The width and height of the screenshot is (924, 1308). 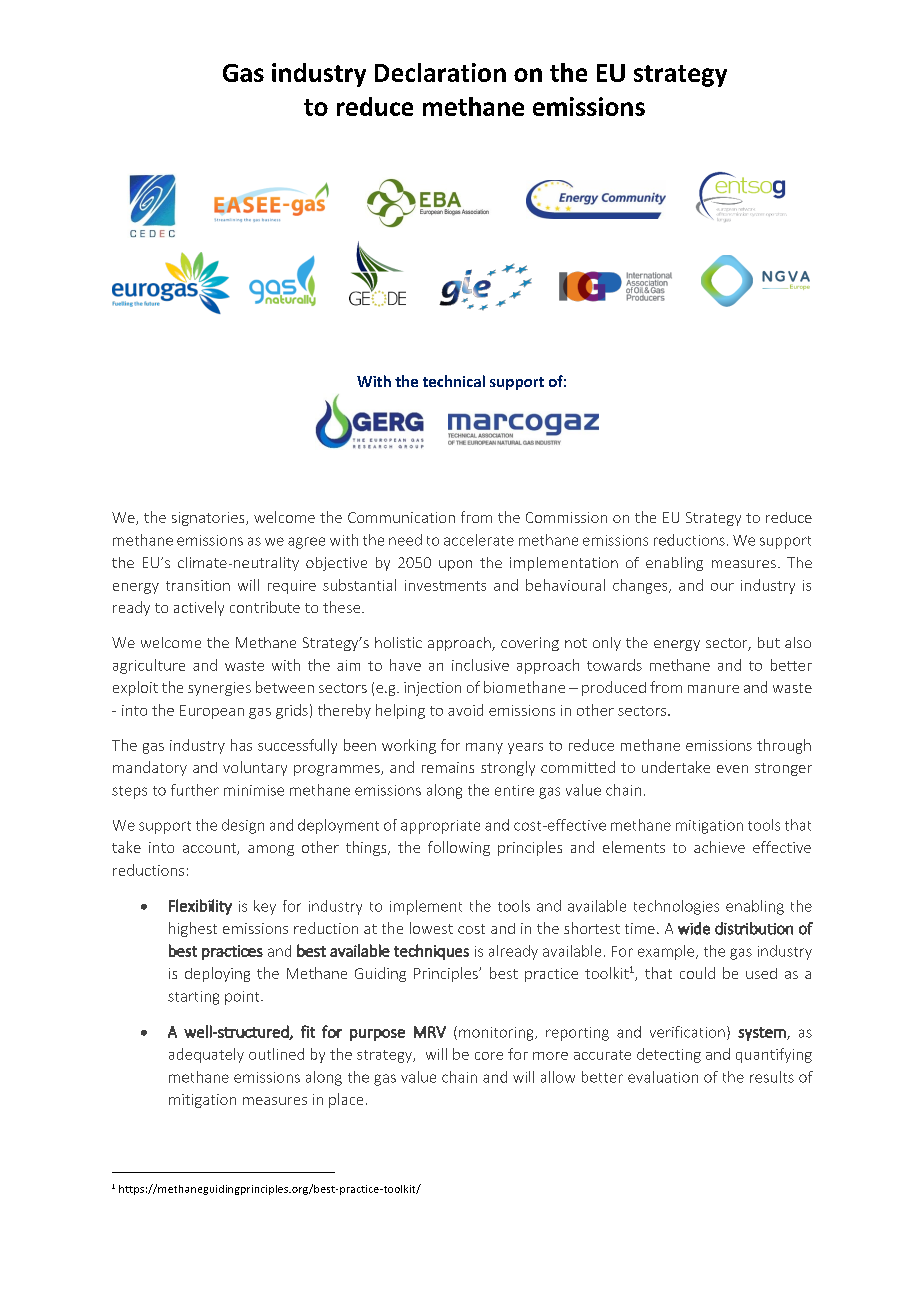 What do you see at coordinates (566, 517) in the screenshot?
I see `Commission` at bounding box center [566, 517].
